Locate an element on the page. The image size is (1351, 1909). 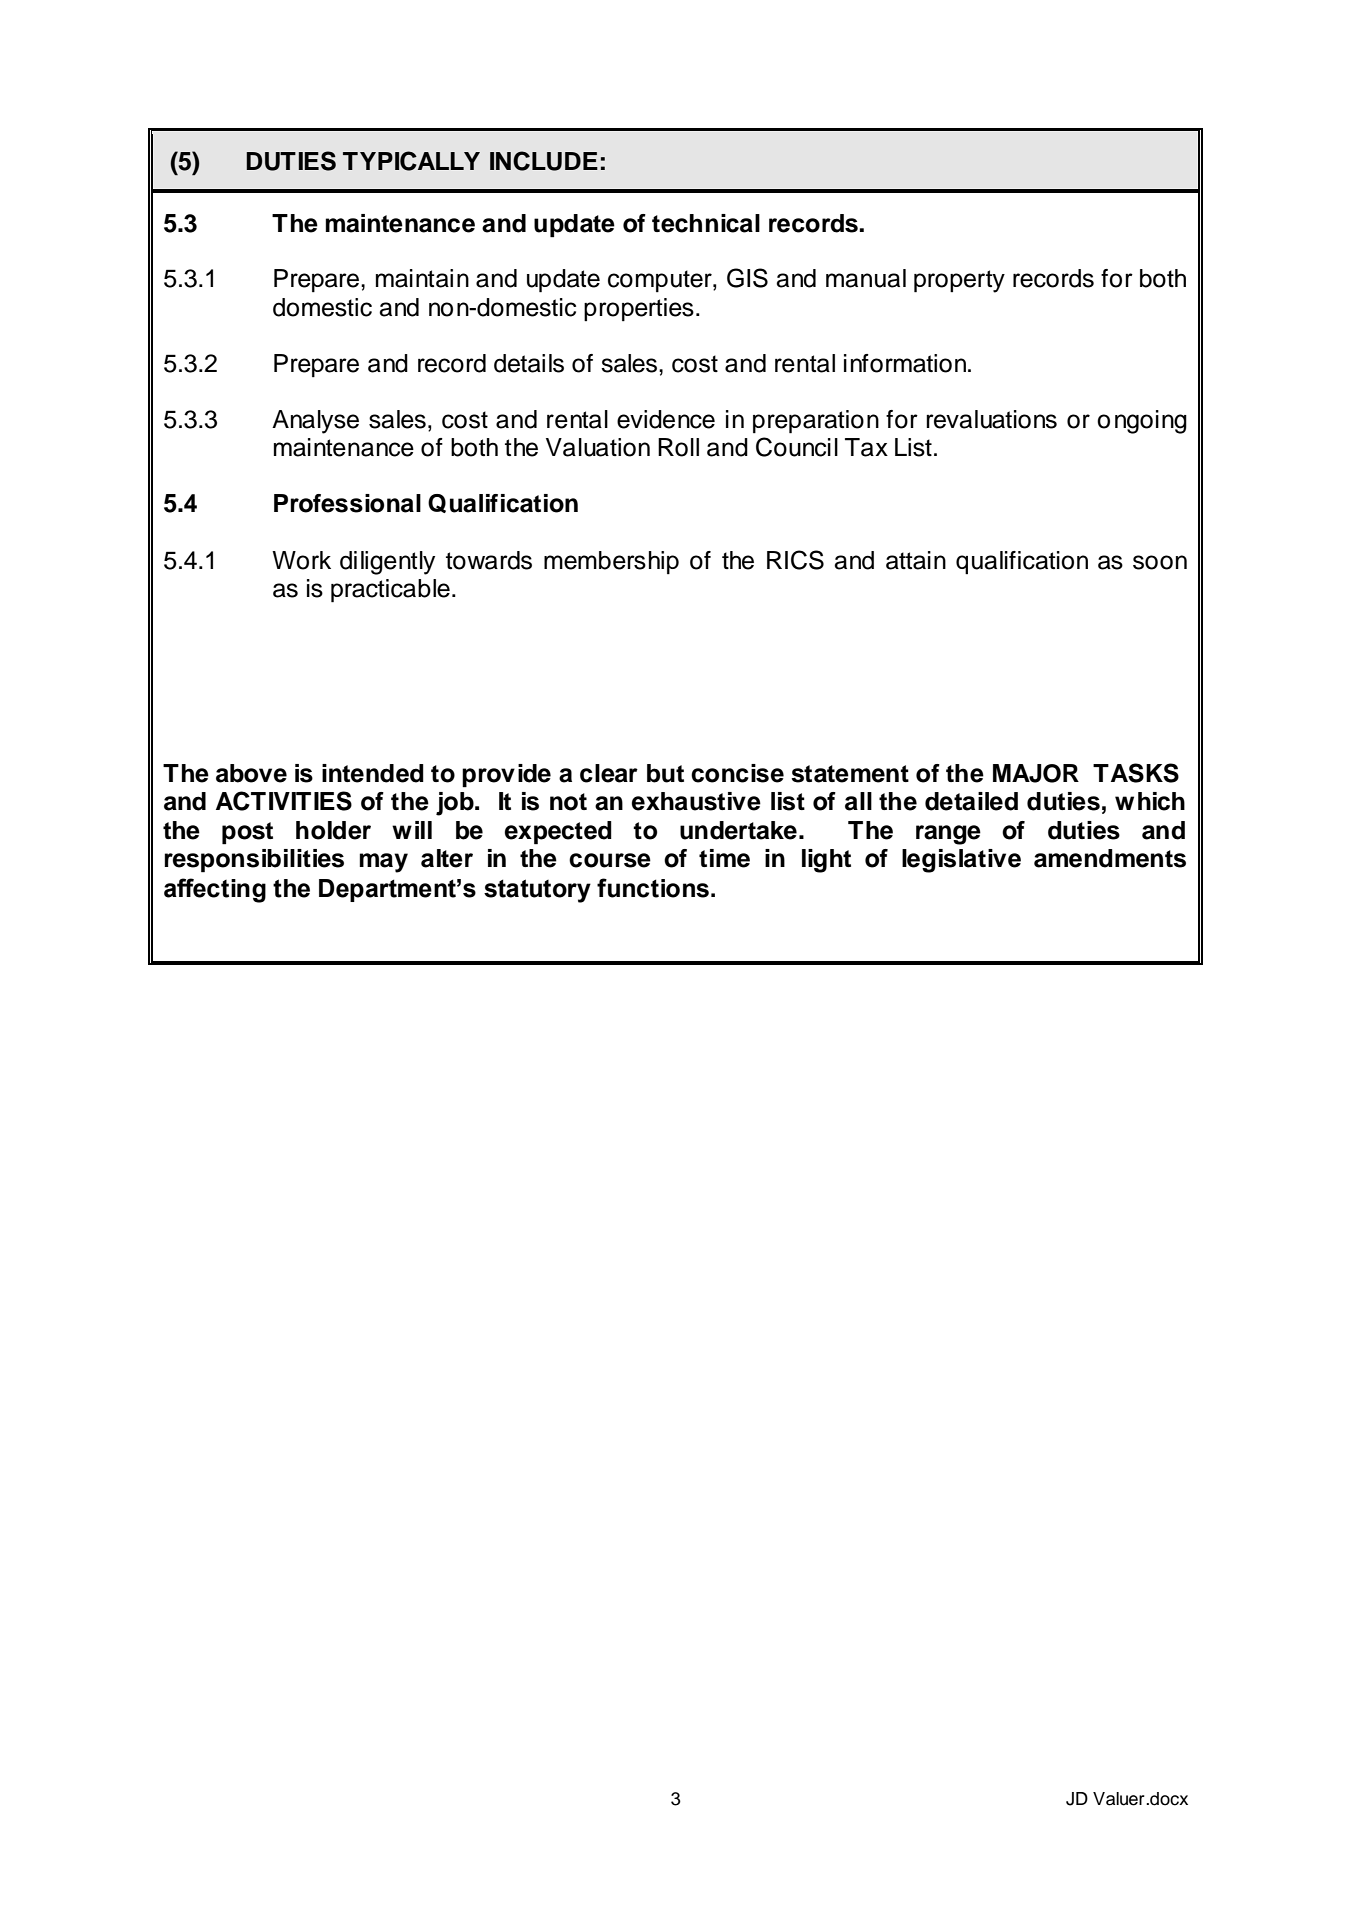
membership is located at coordinates (611, 562).
